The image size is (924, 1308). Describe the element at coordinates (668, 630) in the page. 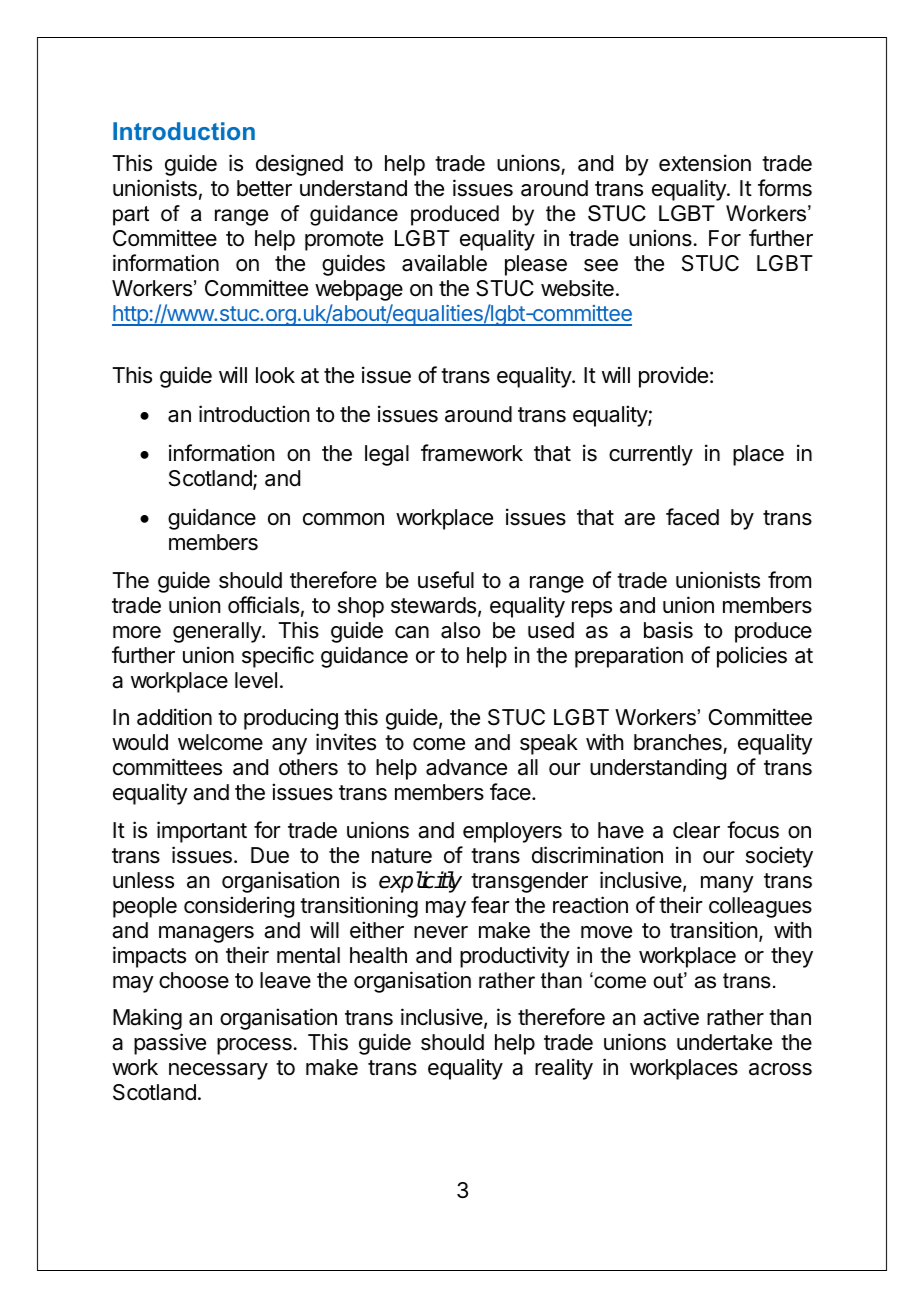

I see `basis` at that location.
